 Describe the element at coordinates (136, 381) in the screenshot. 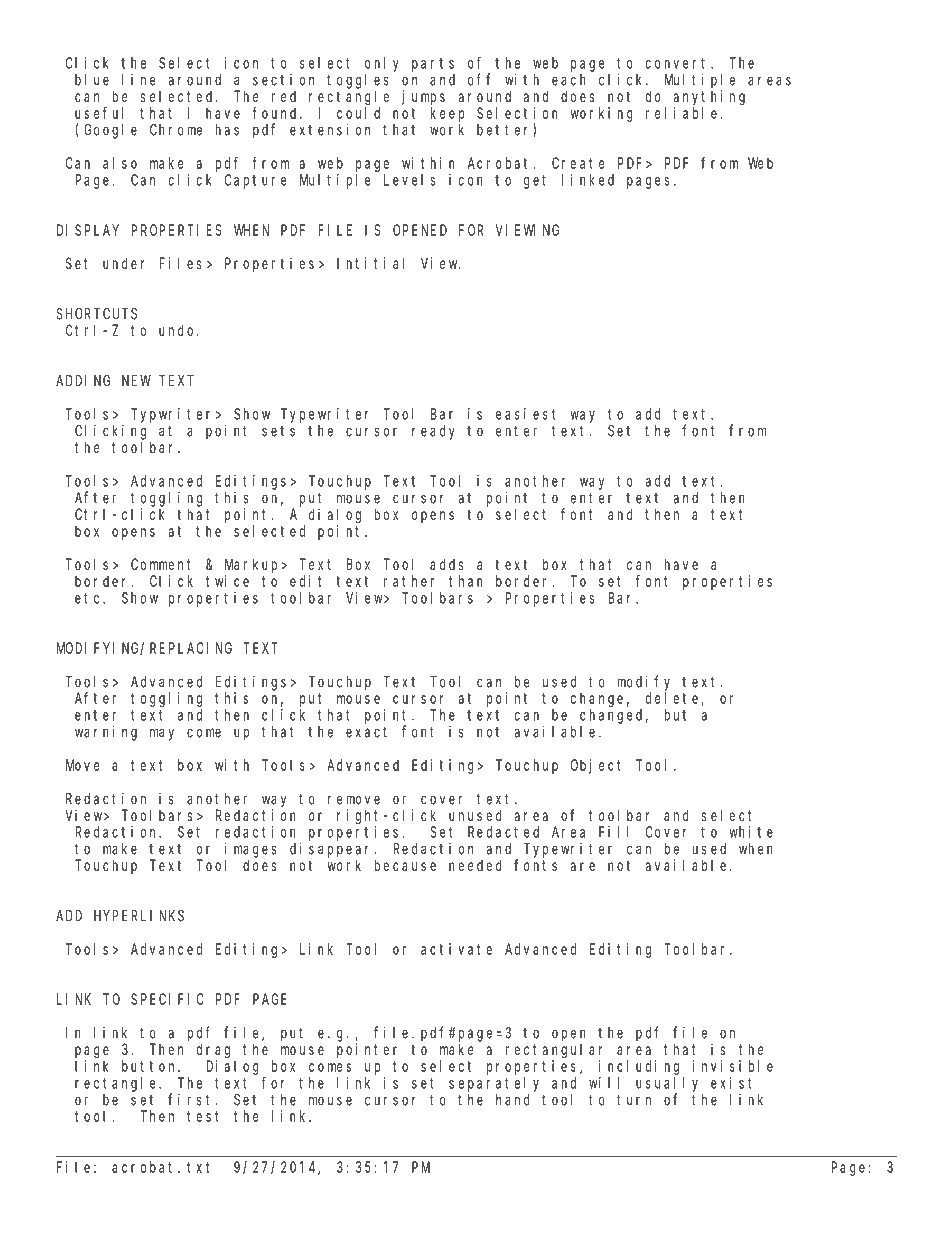

I see `NEW` at that location.
